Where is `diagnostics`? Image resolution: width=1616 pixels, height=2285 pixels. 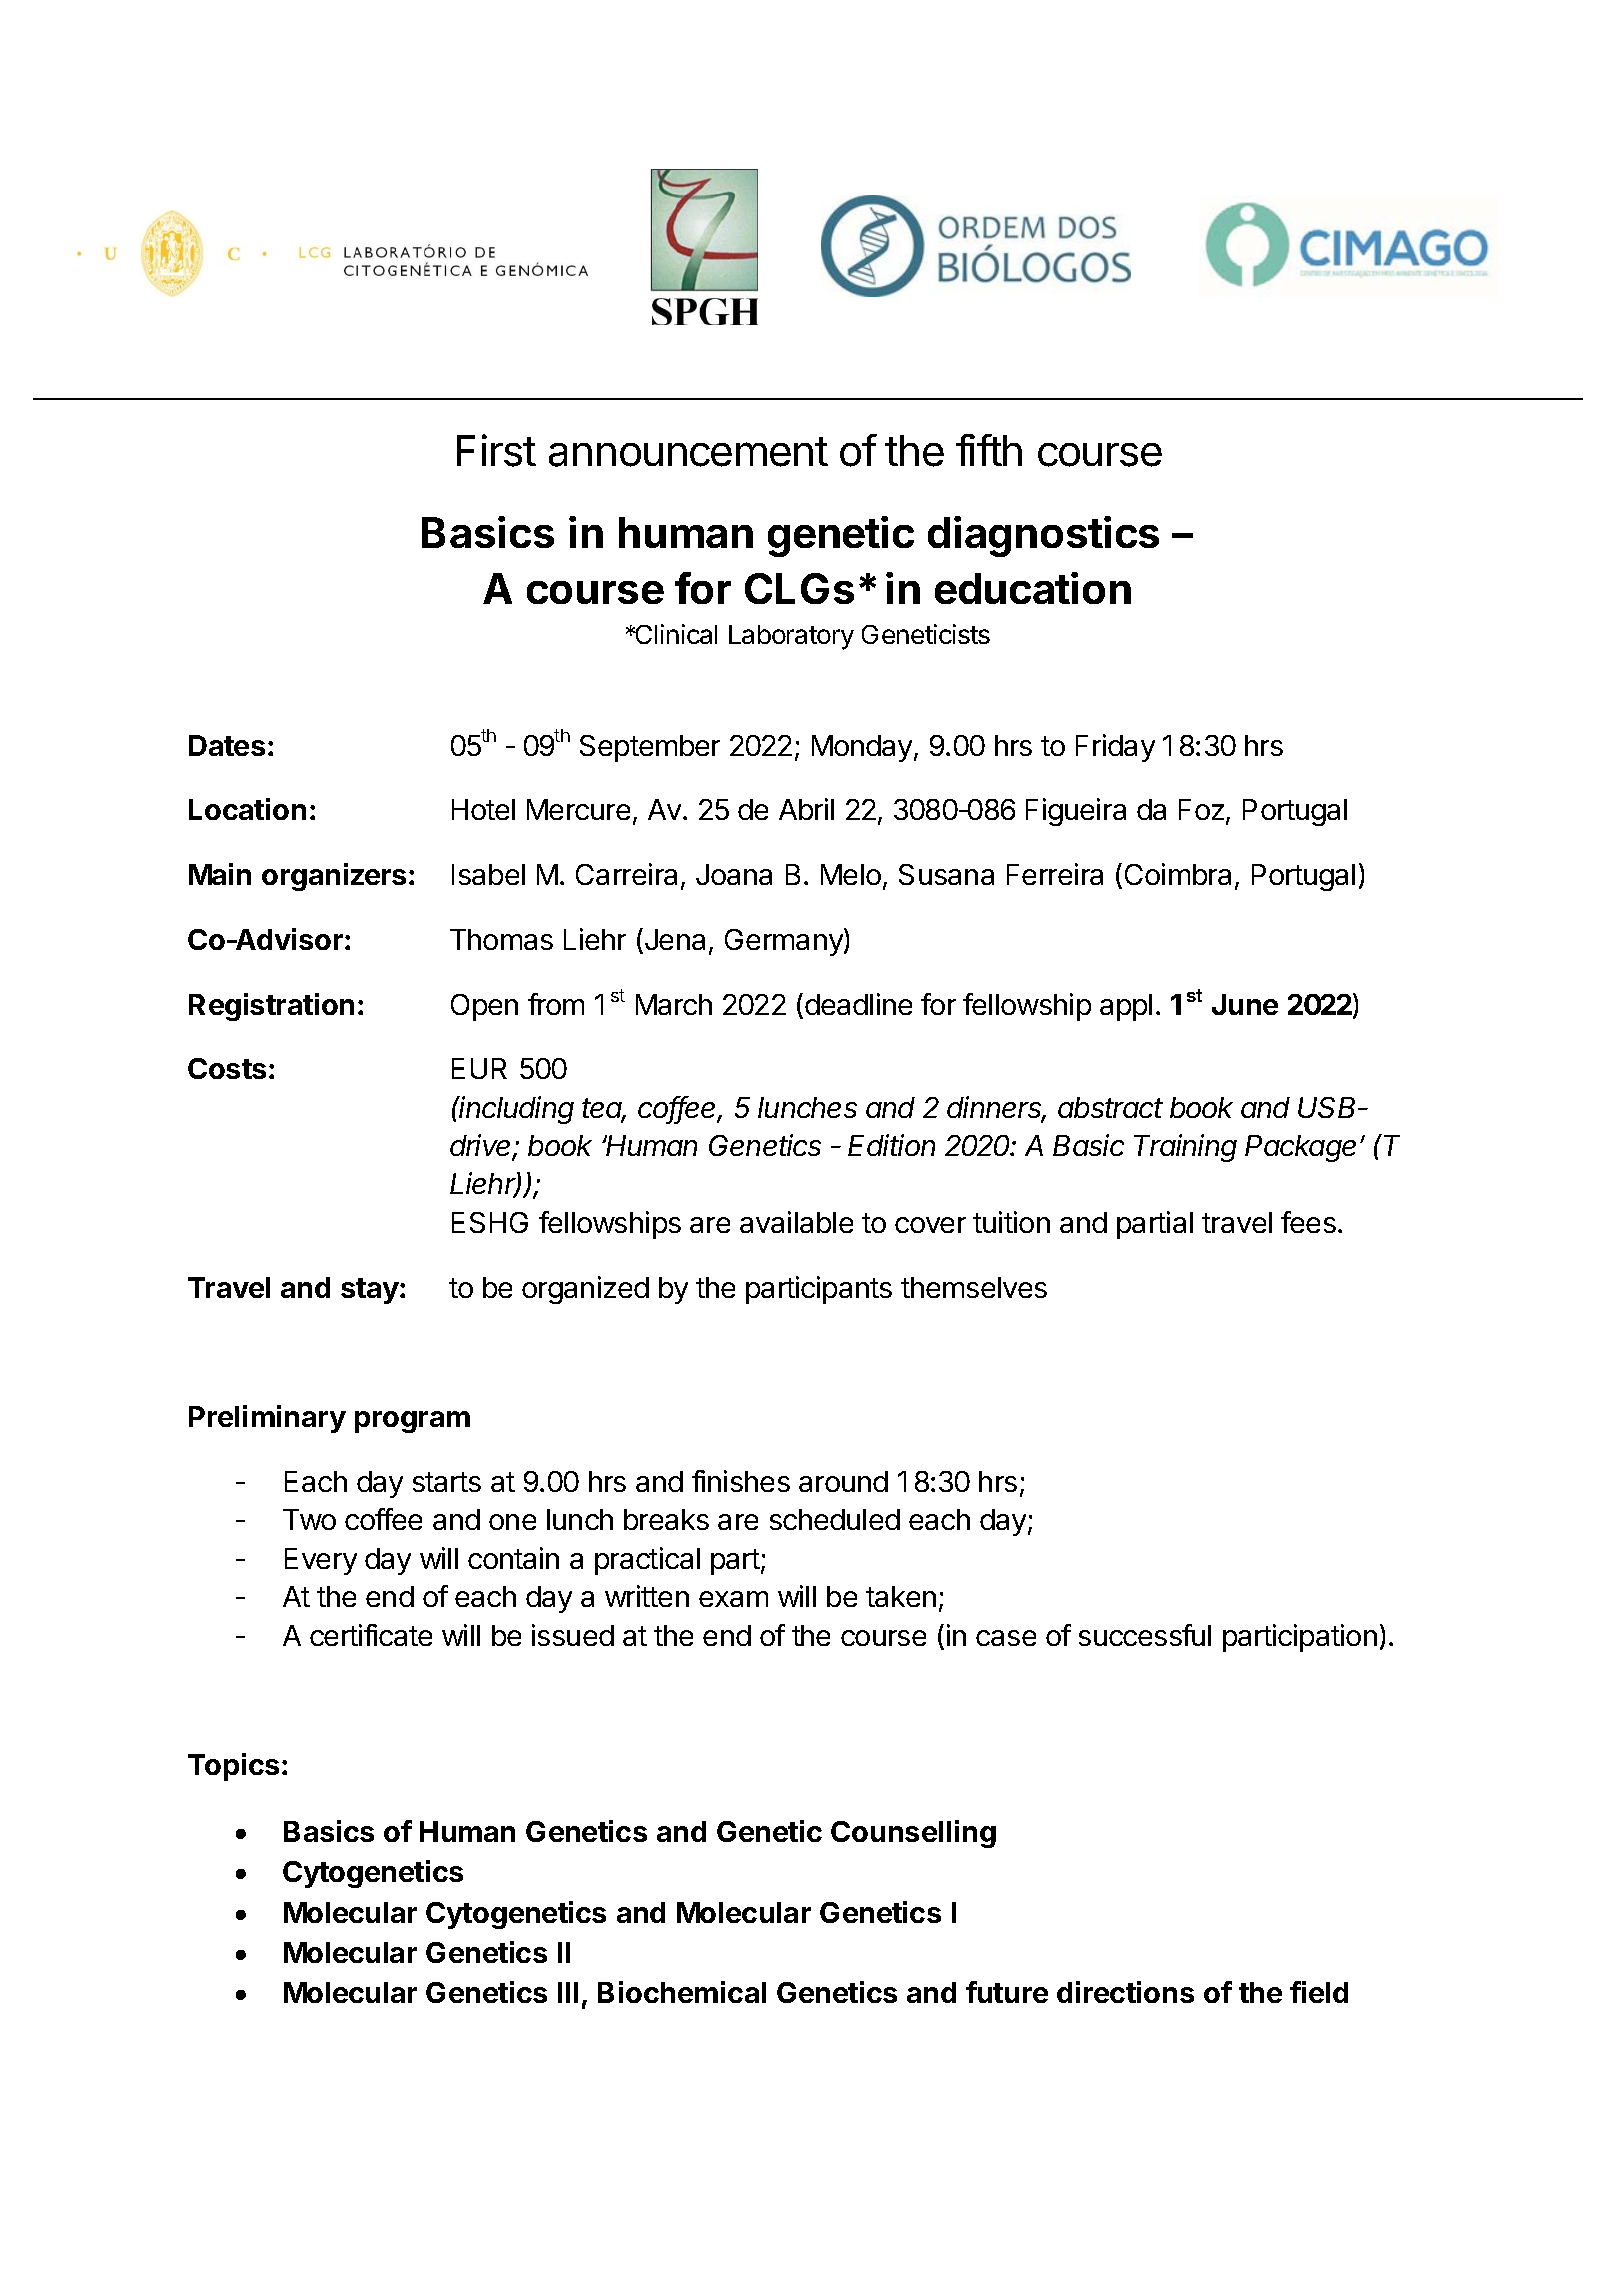 diagnostics is located at coordinates (1043, 536).
